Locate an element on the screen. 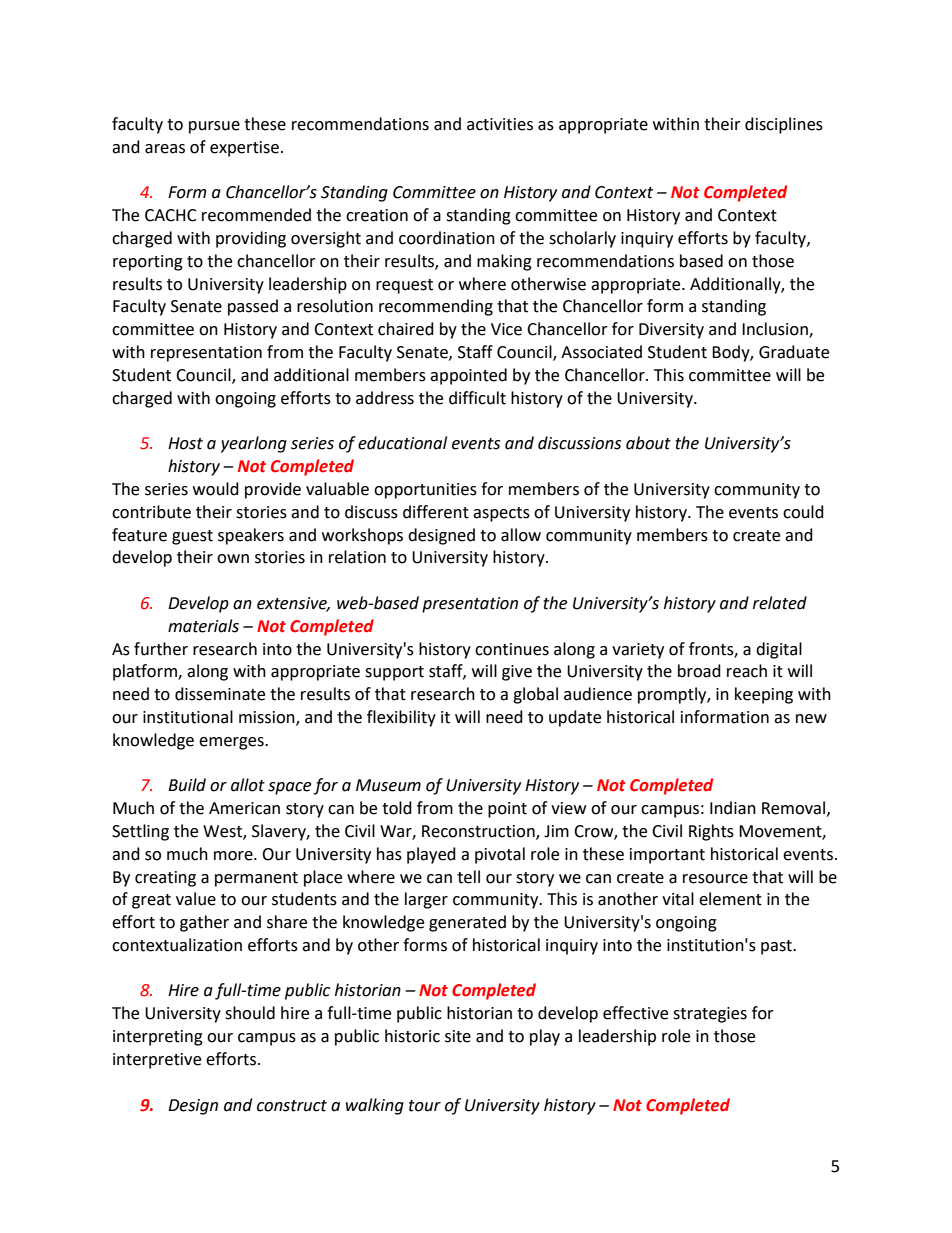  disciplines is located at coordinates (784, 125).
